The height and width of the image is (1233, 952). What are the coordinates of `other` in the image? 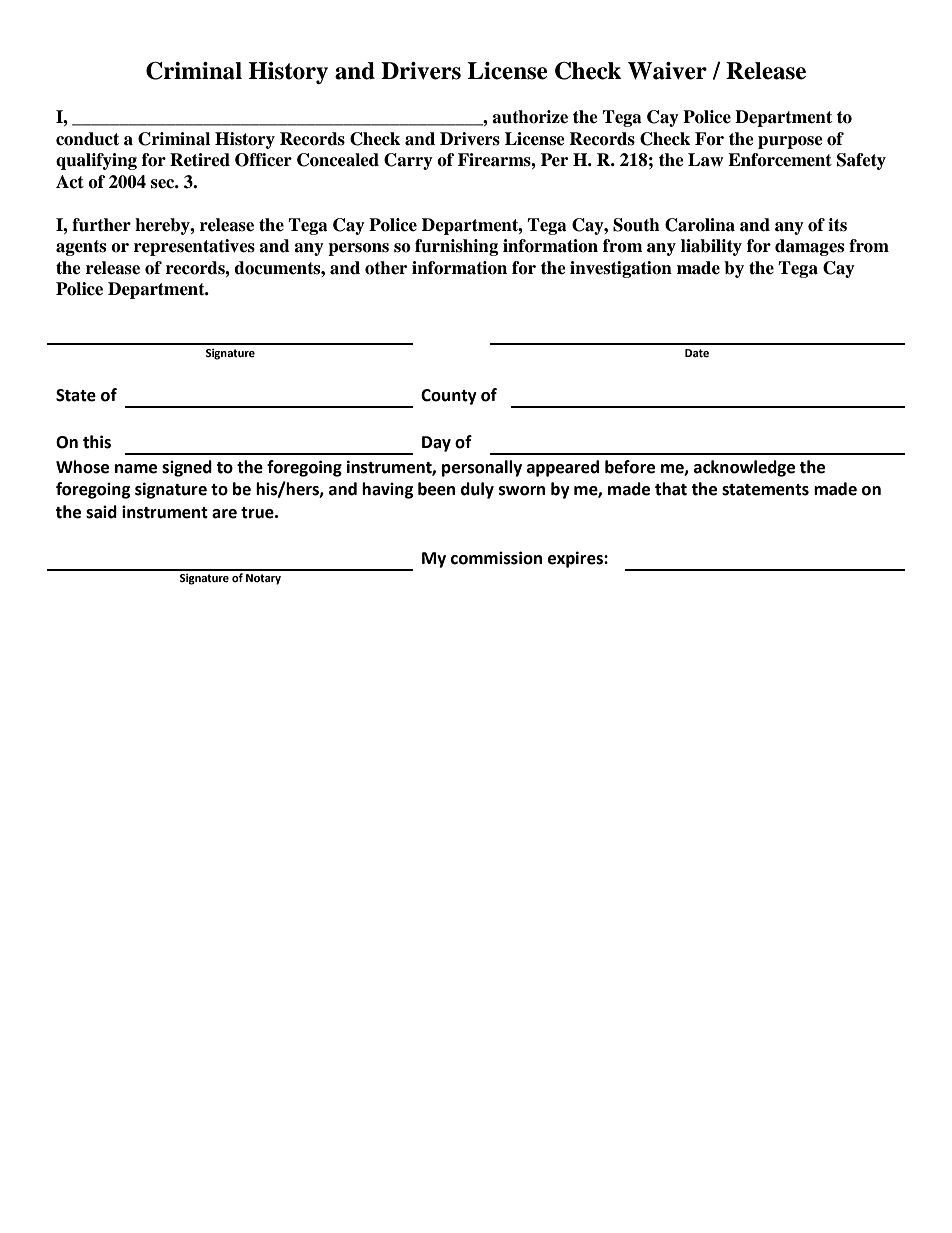 It's located at (386, 268).
